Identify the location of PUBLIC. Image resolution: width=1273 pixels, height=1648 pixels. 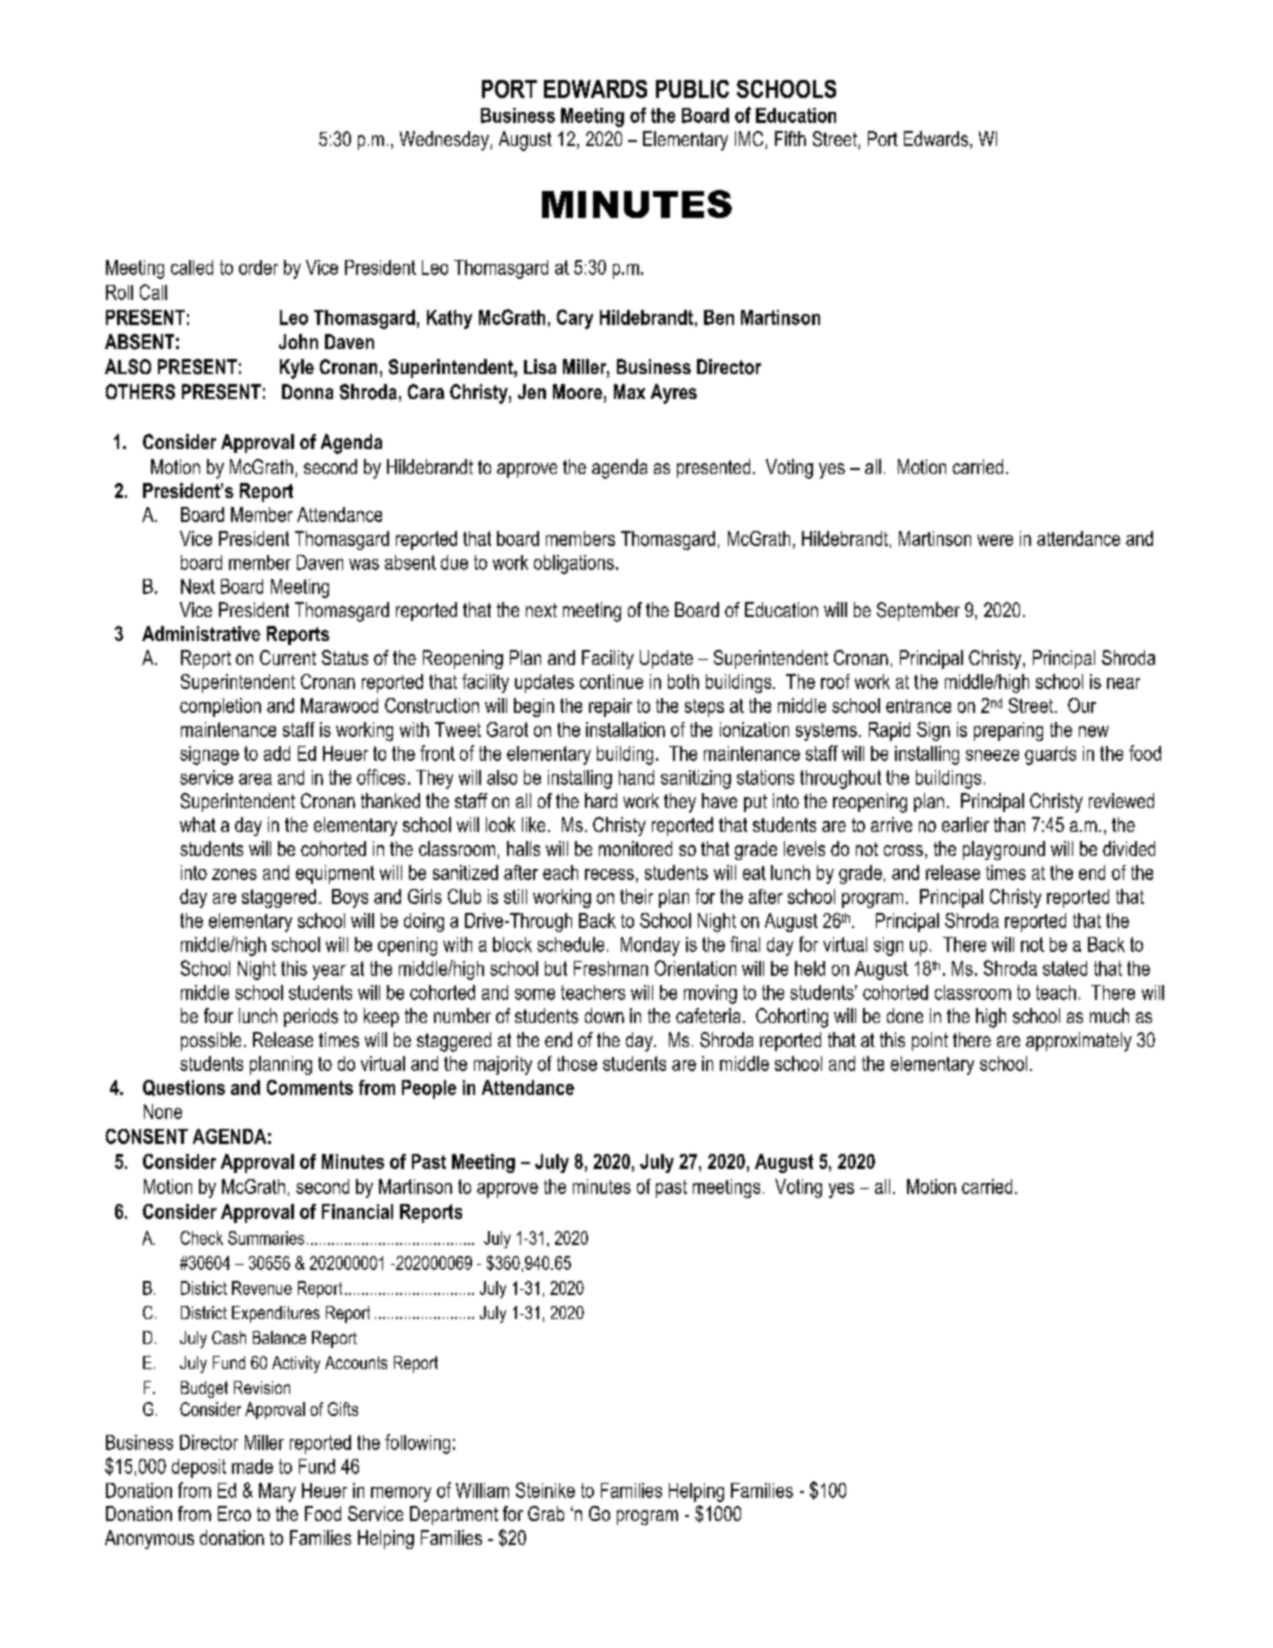
(692, 89).
